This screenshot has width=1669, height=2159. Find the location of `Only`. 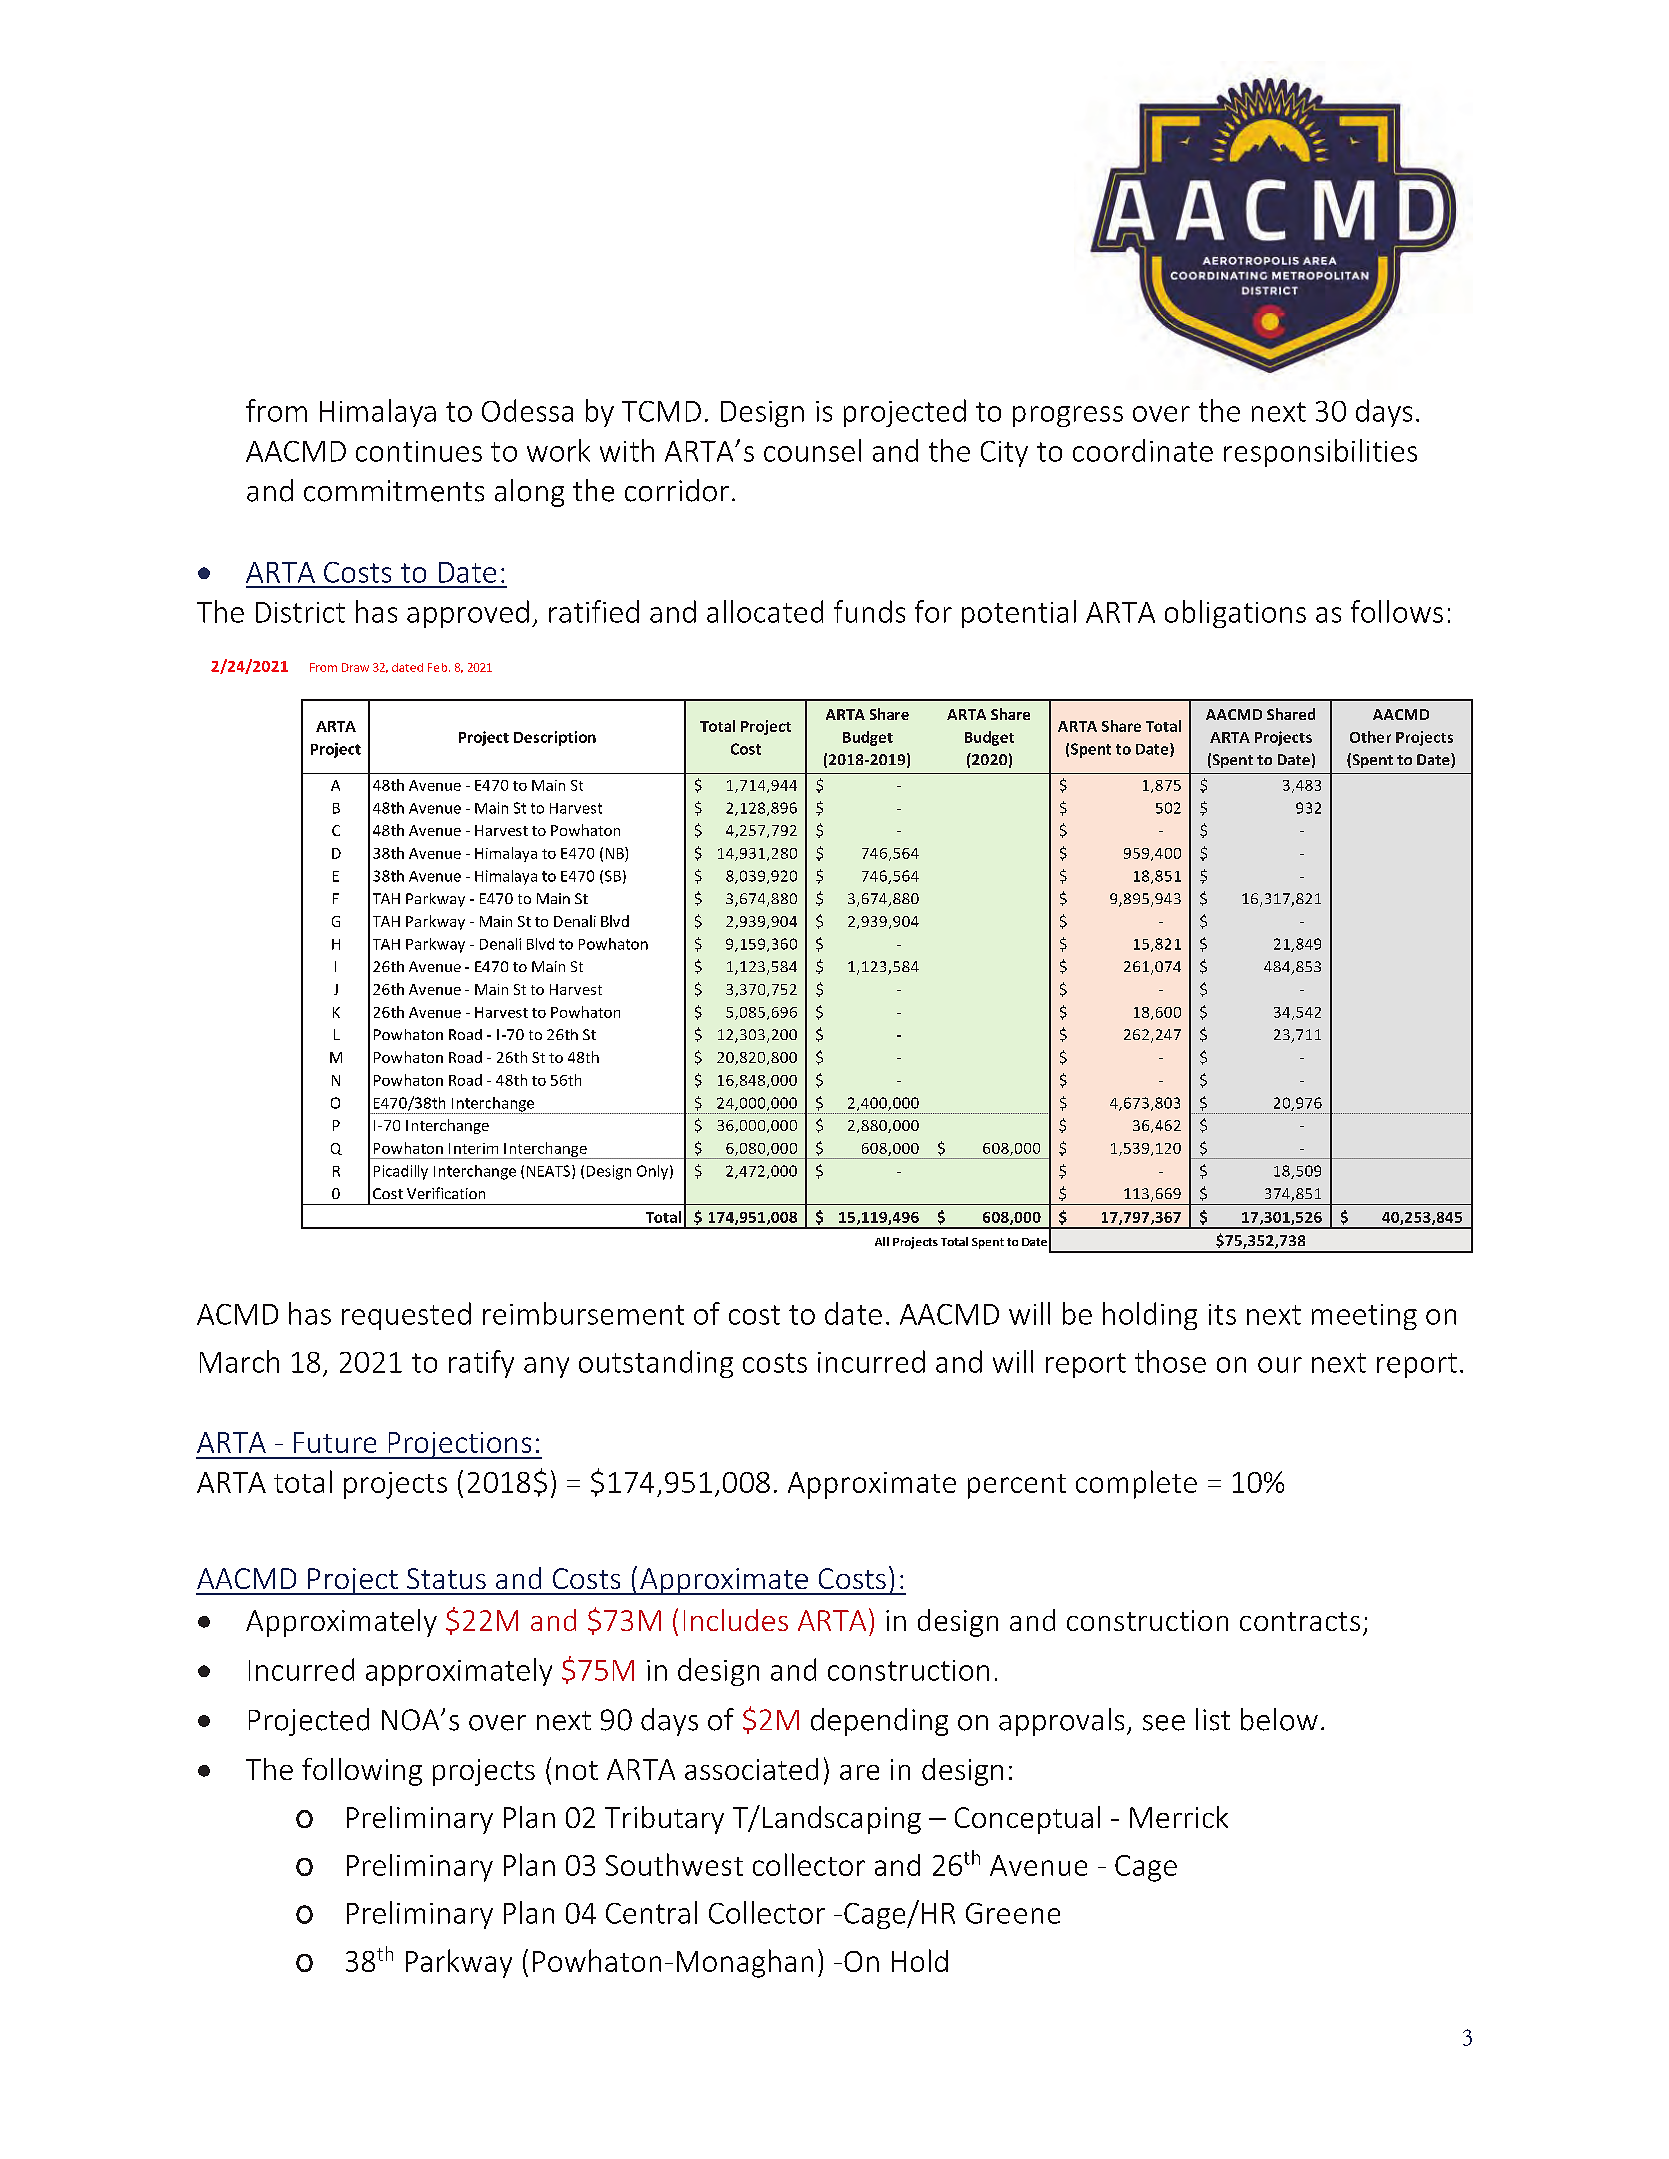

Only is located at coordinates (652, 1172).
